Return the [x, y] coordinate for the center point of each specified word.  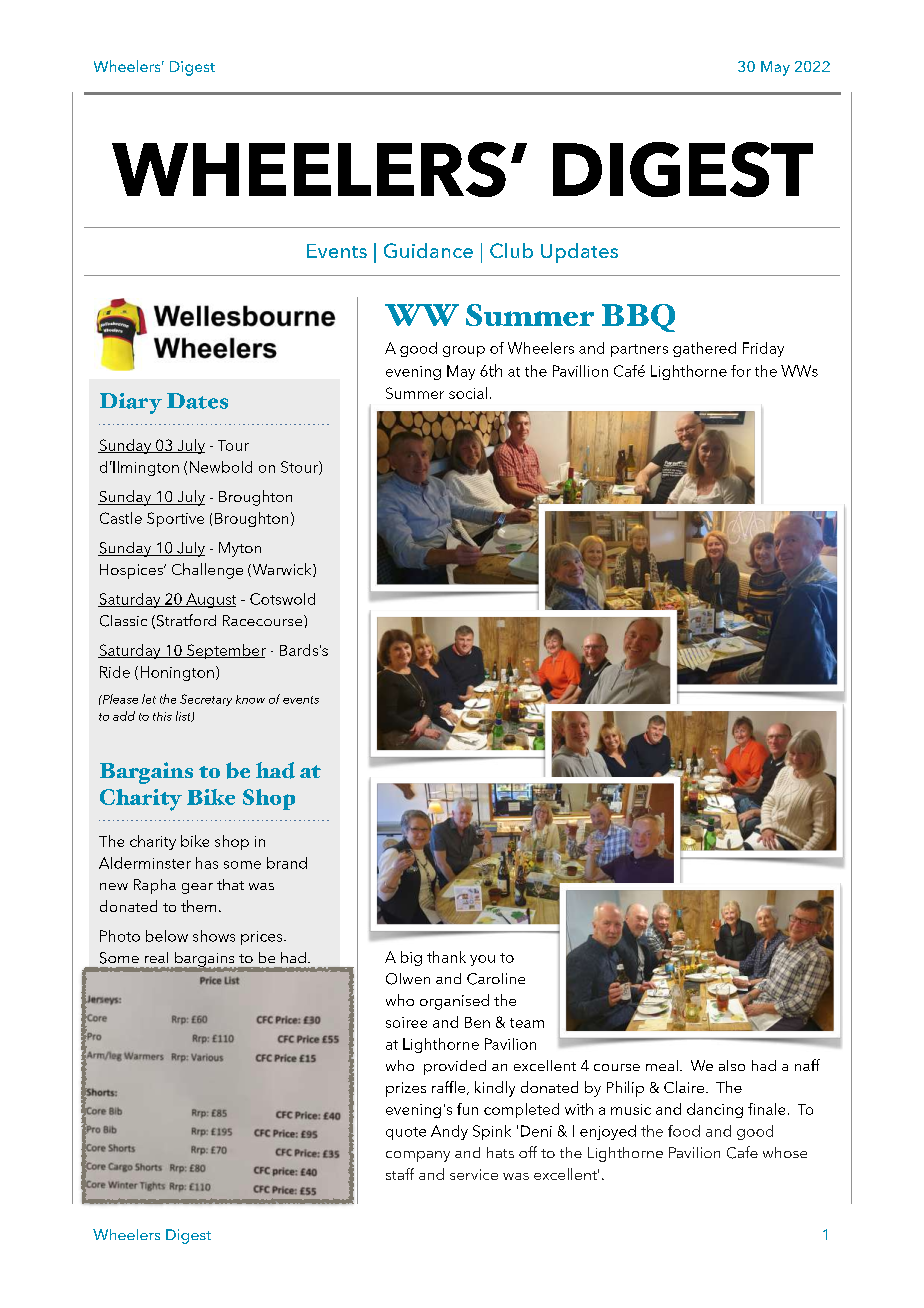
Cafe [742, 1152]
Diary [131, 403]
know [250, 699]
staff [400, 1174]
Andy [449, 1132]
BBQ [638, 318]
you [482, 960]
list [184, 716]
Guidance [428, 250]
